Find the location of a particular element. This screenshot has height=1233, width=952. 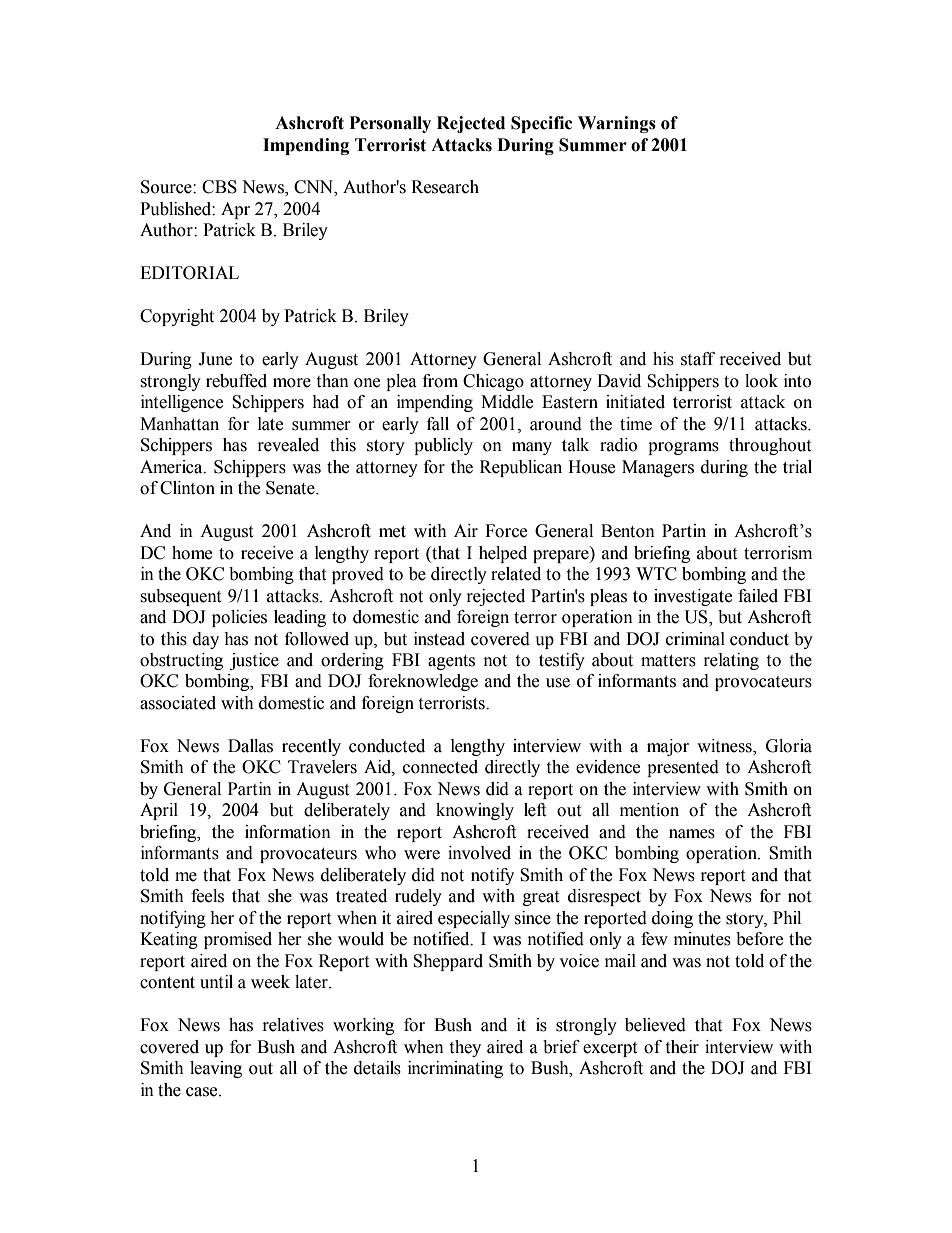

investigate is located at coordinates (693, 597).
